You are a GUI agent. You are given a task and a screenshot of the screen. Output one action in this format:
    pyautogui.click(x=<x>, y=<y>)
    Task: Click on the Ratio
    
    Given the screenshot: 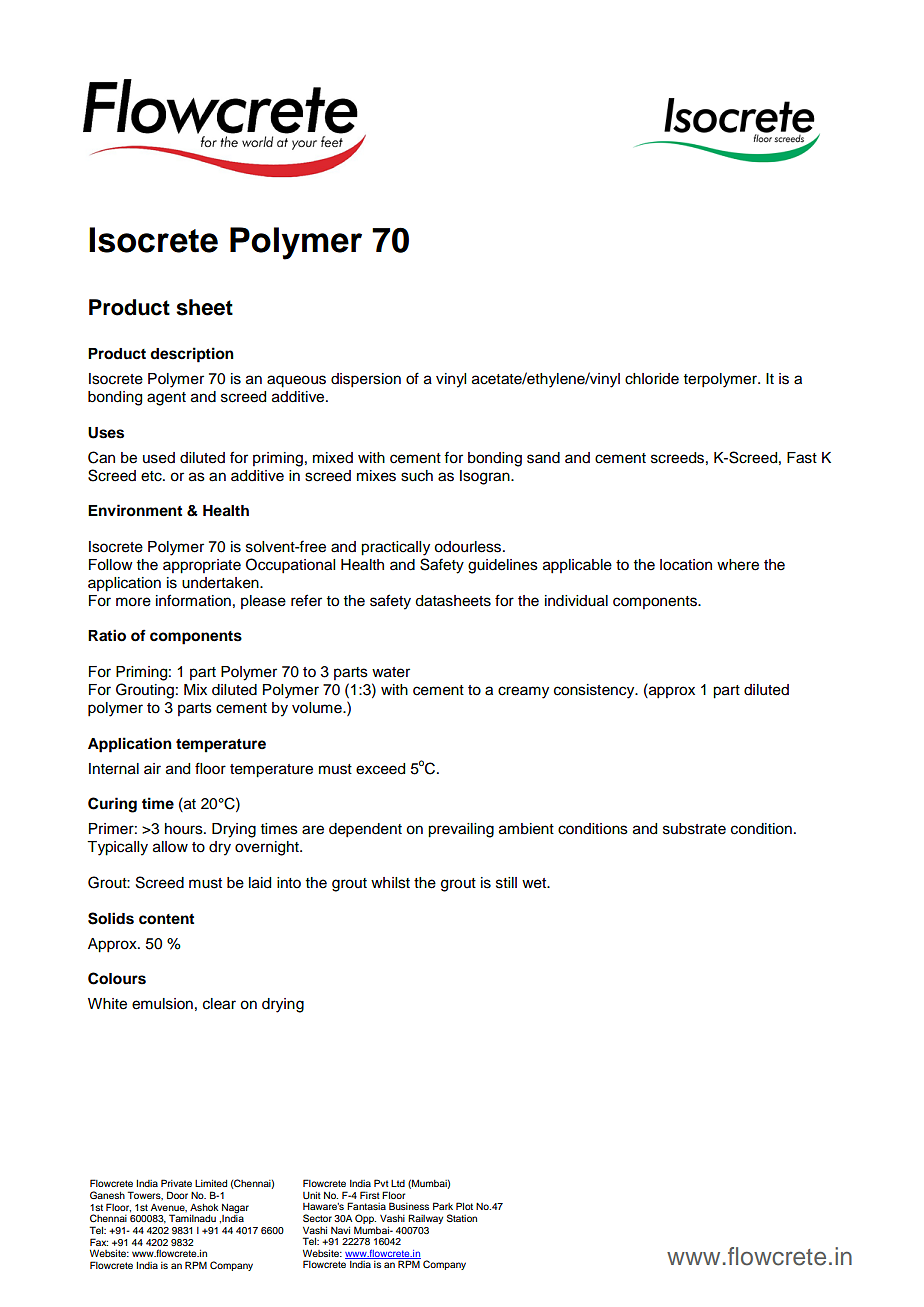 What is the action you would take?
    pyautogui.click(x=107, y=635)
